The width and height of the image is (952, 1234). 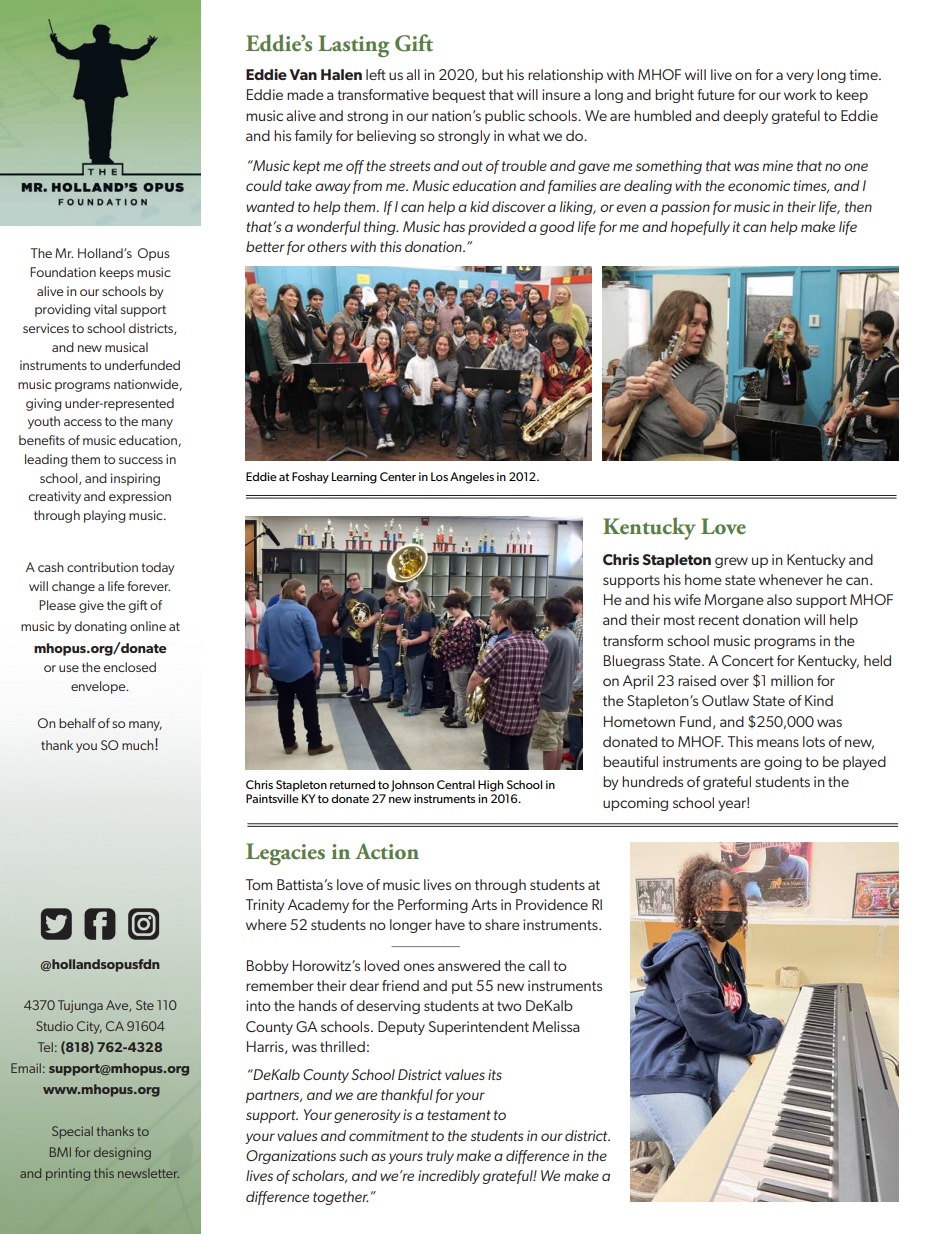 What do you see at coordinates (700, 228) in the image?
I see `hopefully` at bounding box center [700, 228].
